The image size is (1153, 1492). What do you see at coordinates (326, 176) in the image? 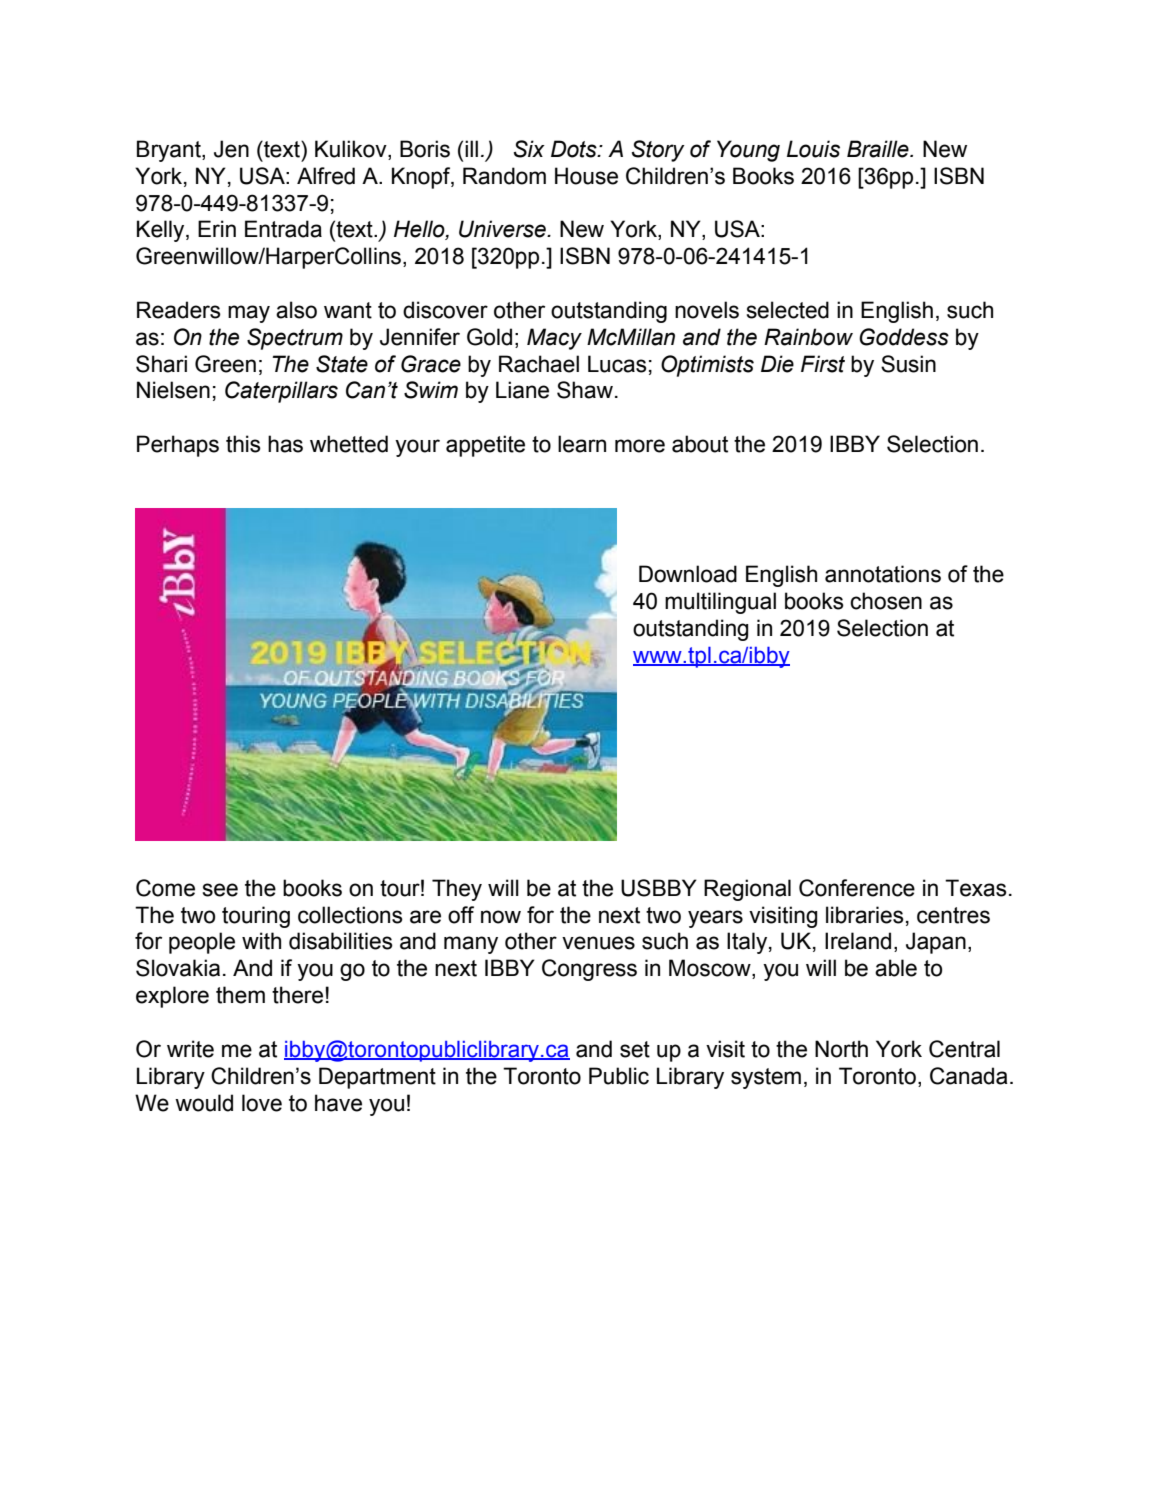
I see `Alfred` at bounding box center [326, 176].
